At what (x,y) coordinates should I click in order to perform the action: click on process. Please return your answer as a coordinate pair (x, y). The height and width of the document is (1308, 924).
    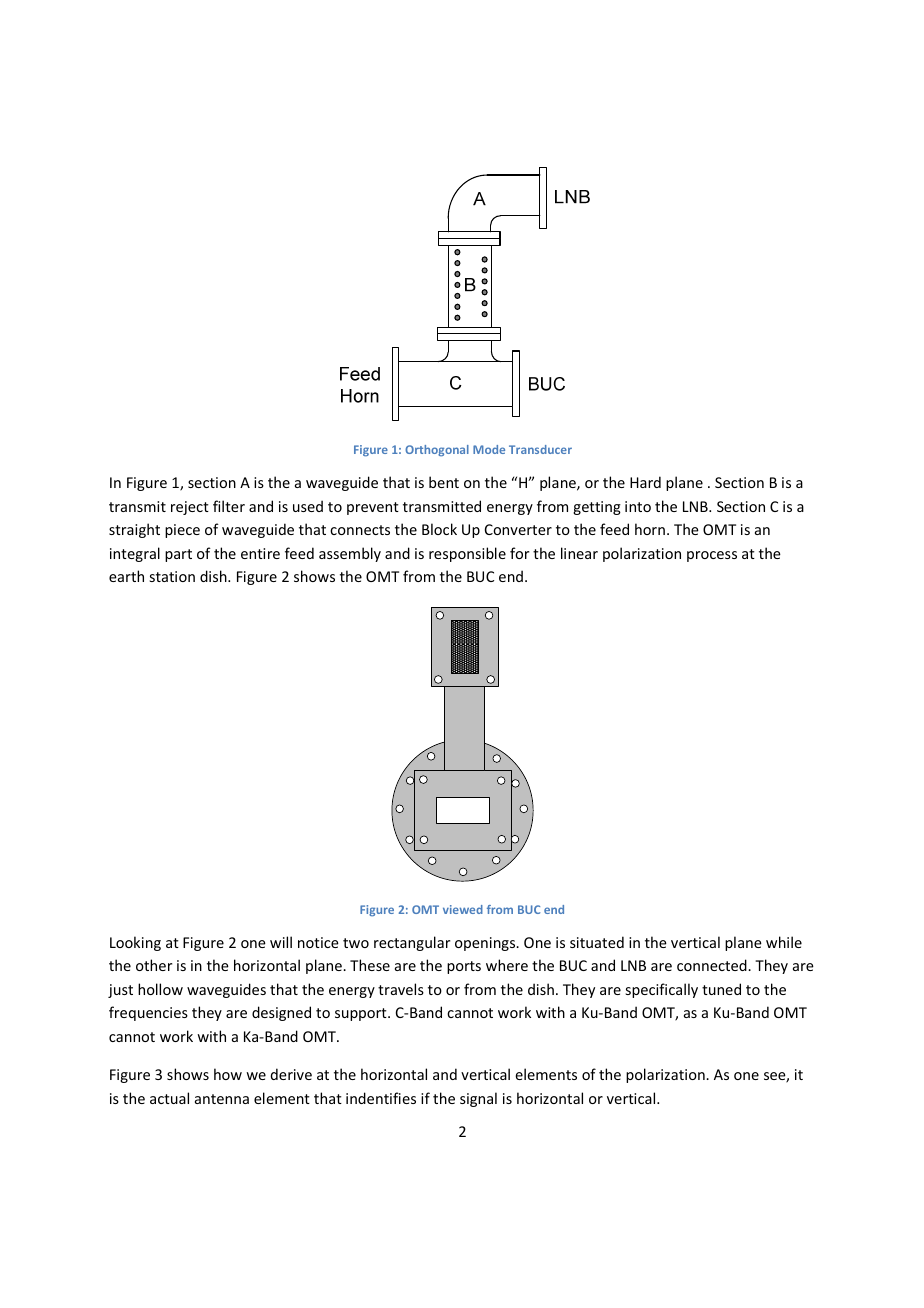
    Looking at the image, I should click on (712, 556).
